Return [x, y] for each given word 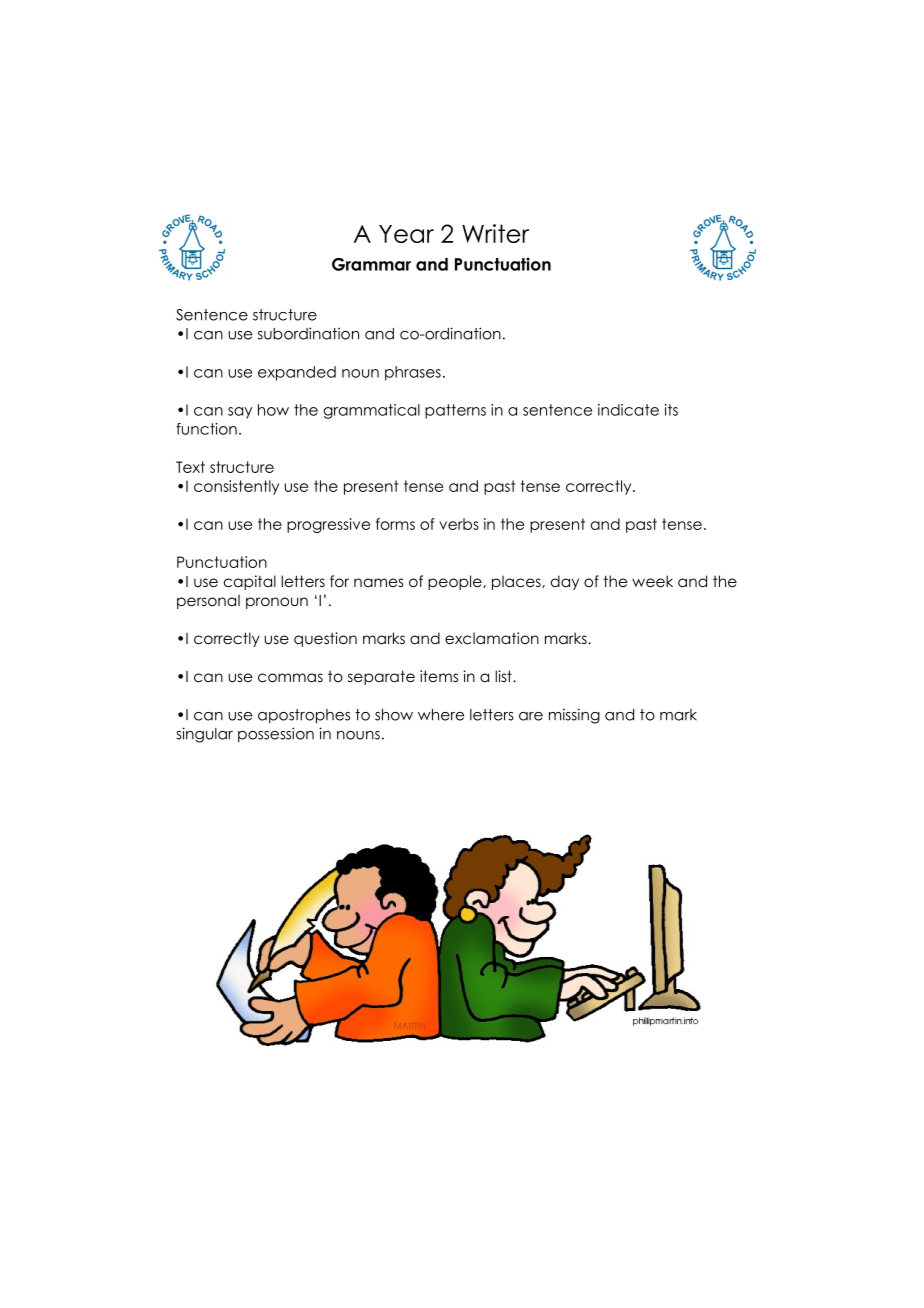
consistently [236, 487]
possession [276, 735]
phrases [413, 373]
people [456, 582]
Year [406, 234]
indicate [628, 410]
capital [250, 582]
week [652, 581]
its [671, 410]
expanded [297, 373]
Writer [495, 233]
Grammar [371, 264]
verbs [459, 524]
